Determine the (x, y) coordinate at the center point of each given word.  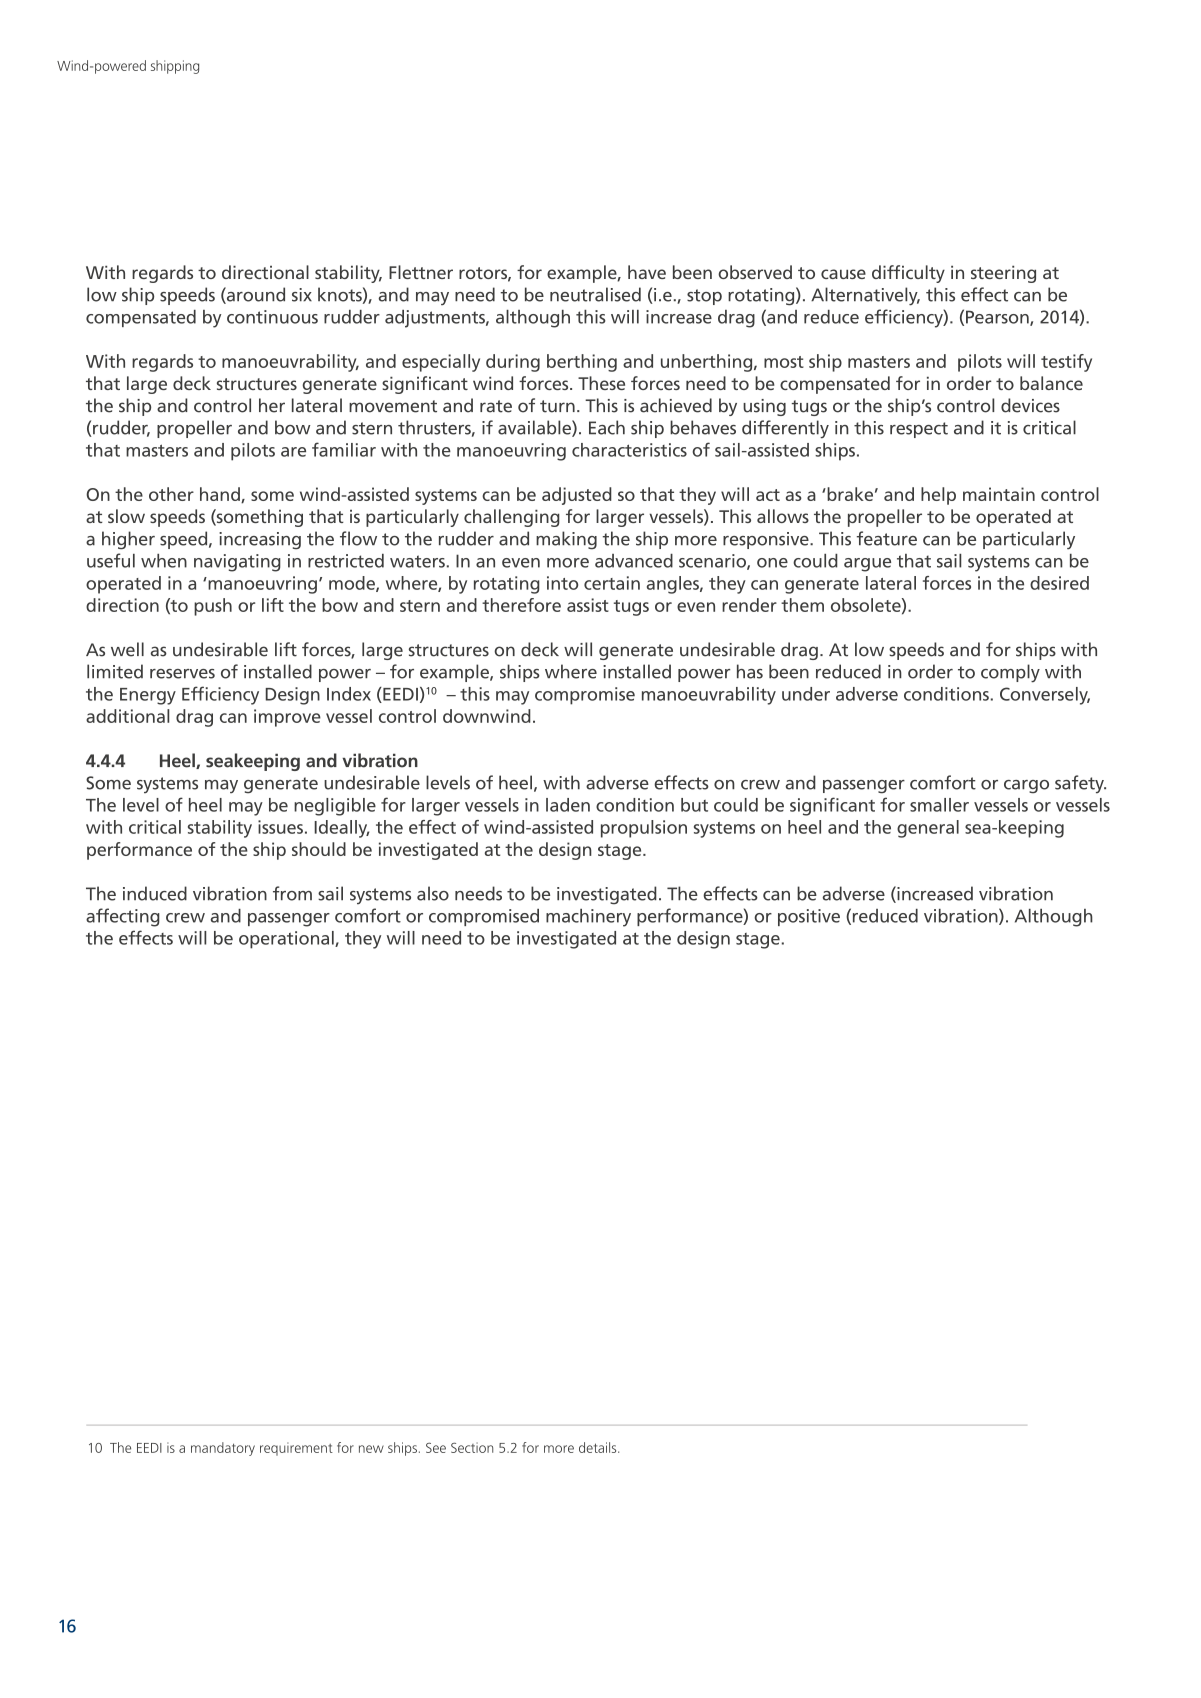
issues (280, 827)
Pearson (998, 318)
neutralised (595, 294)
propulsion (644, 829)
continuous (272, 317)
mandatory (223, 1449)
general (928, 829)
